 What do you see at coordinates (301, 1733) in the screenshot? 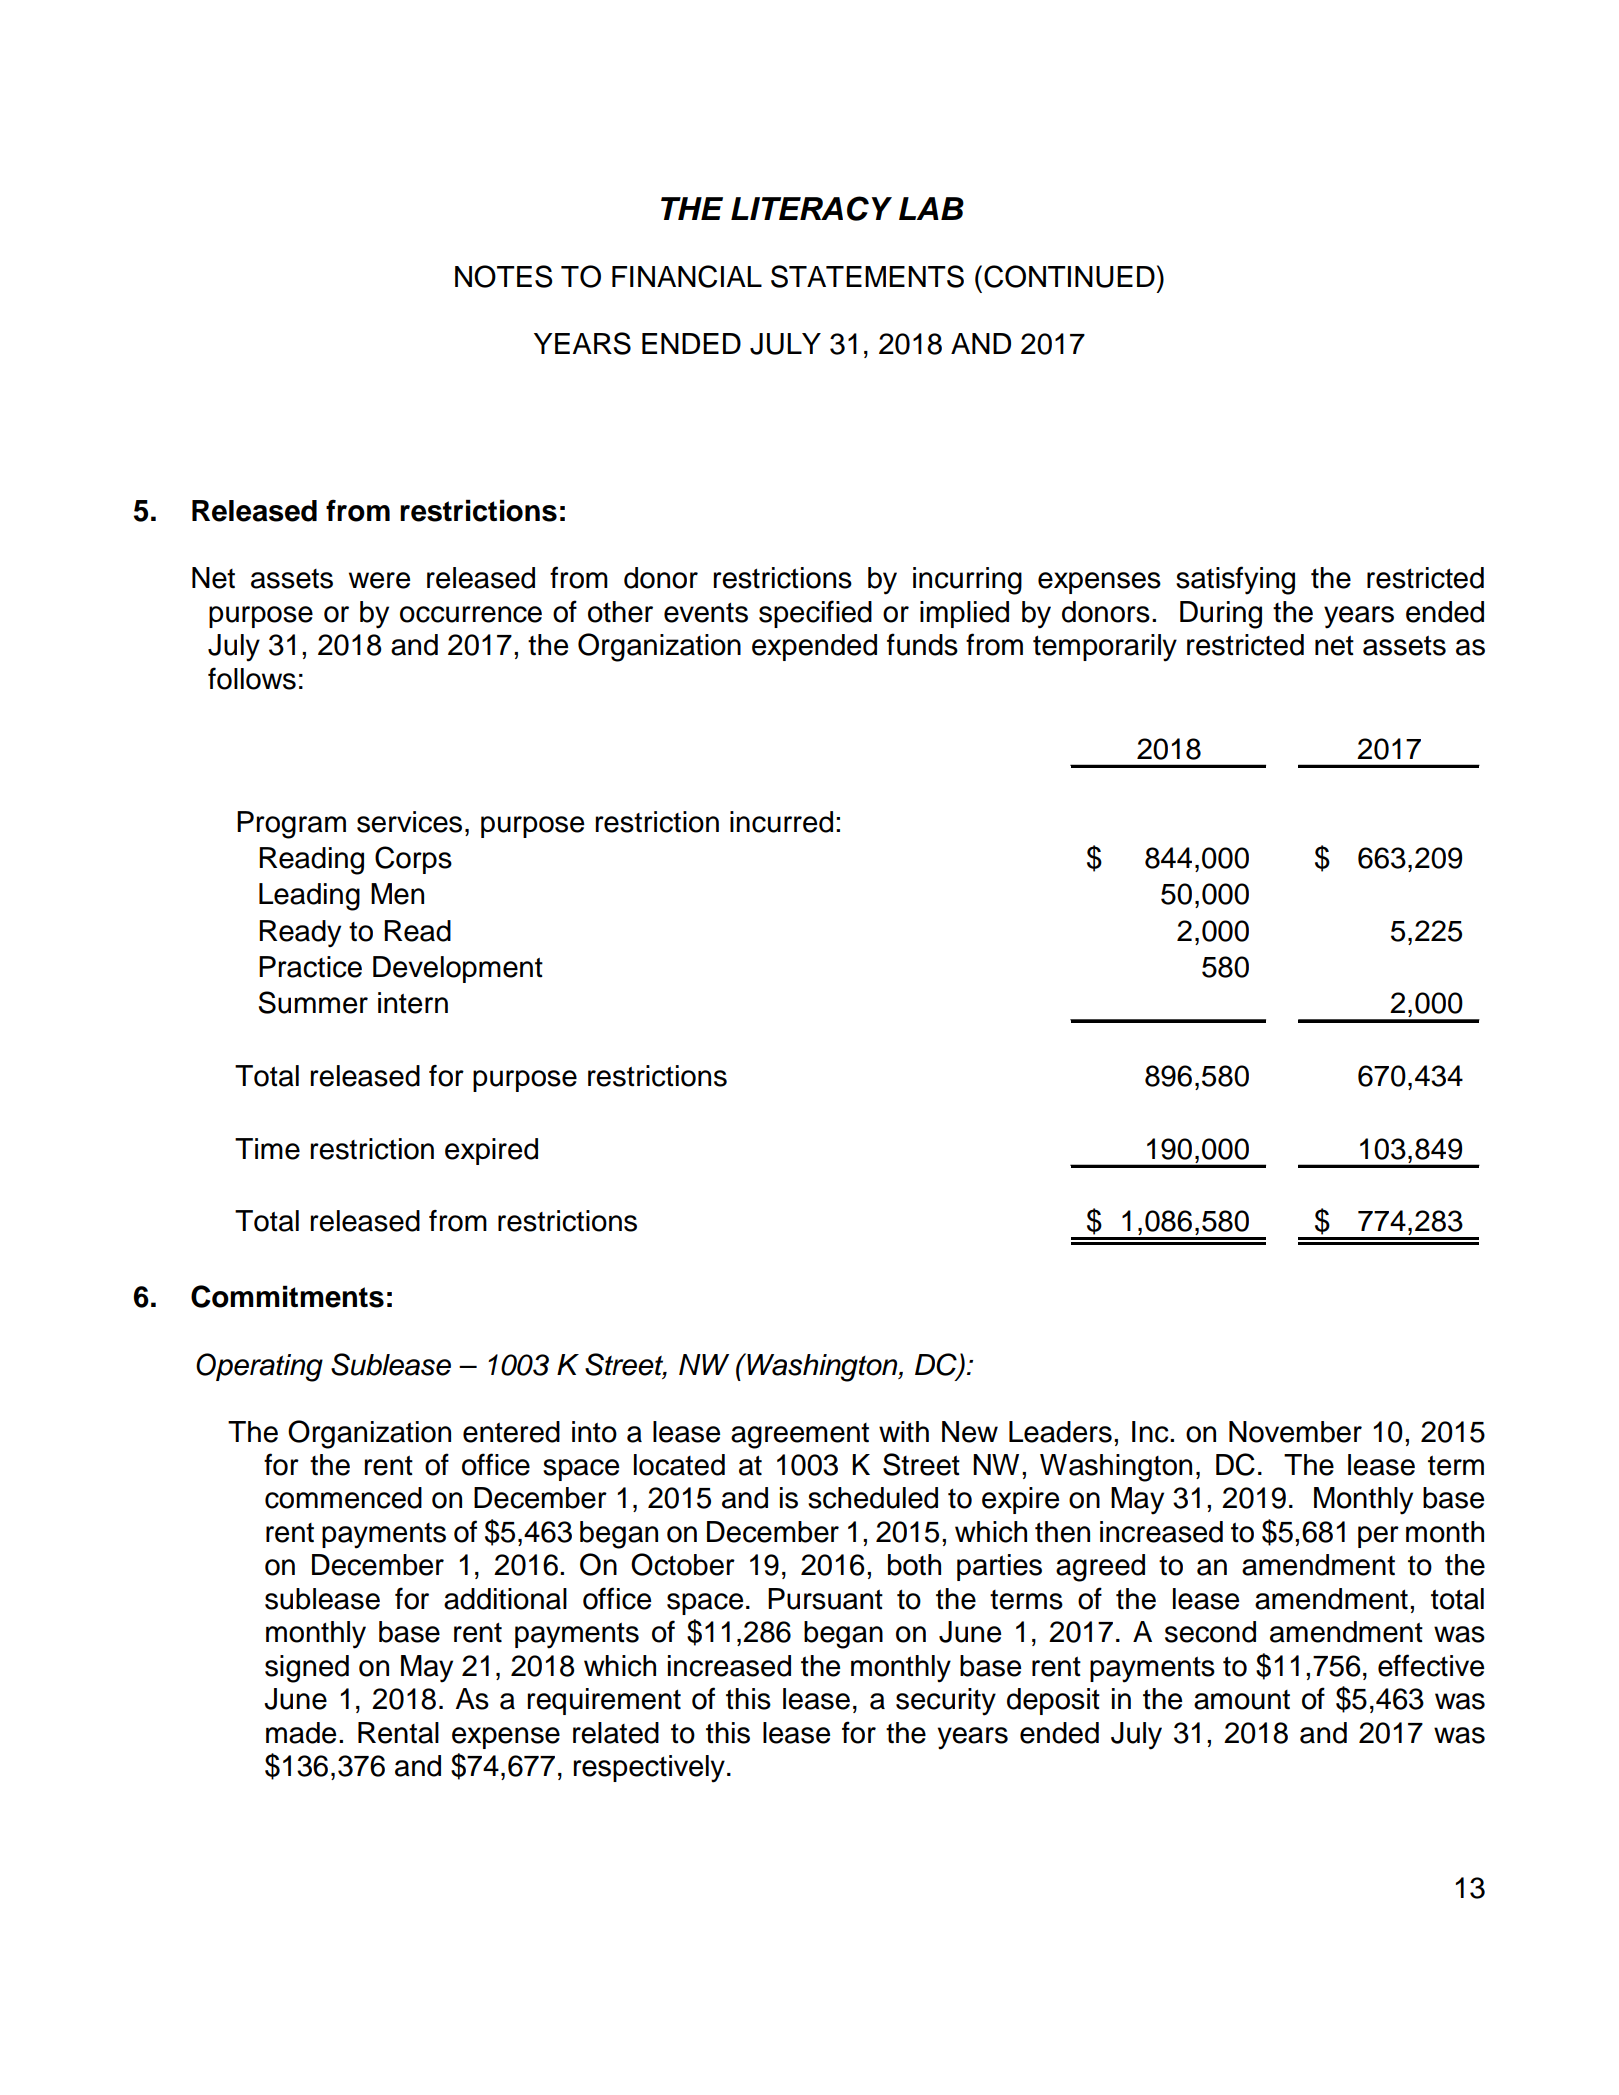
I see `made` at bounding box center [301, 1733].
